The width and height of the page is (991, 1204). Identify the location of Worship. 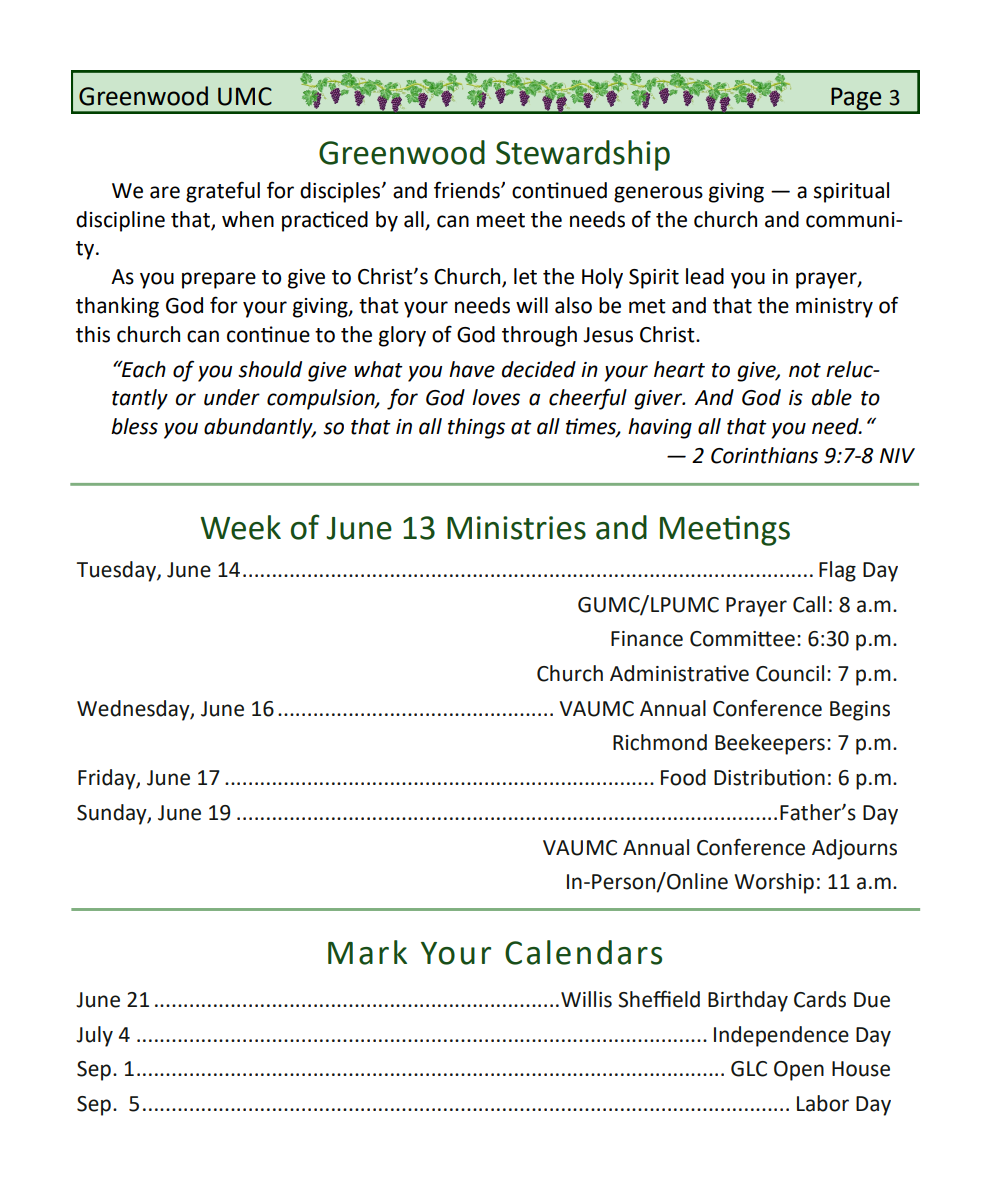
(774, 883).
